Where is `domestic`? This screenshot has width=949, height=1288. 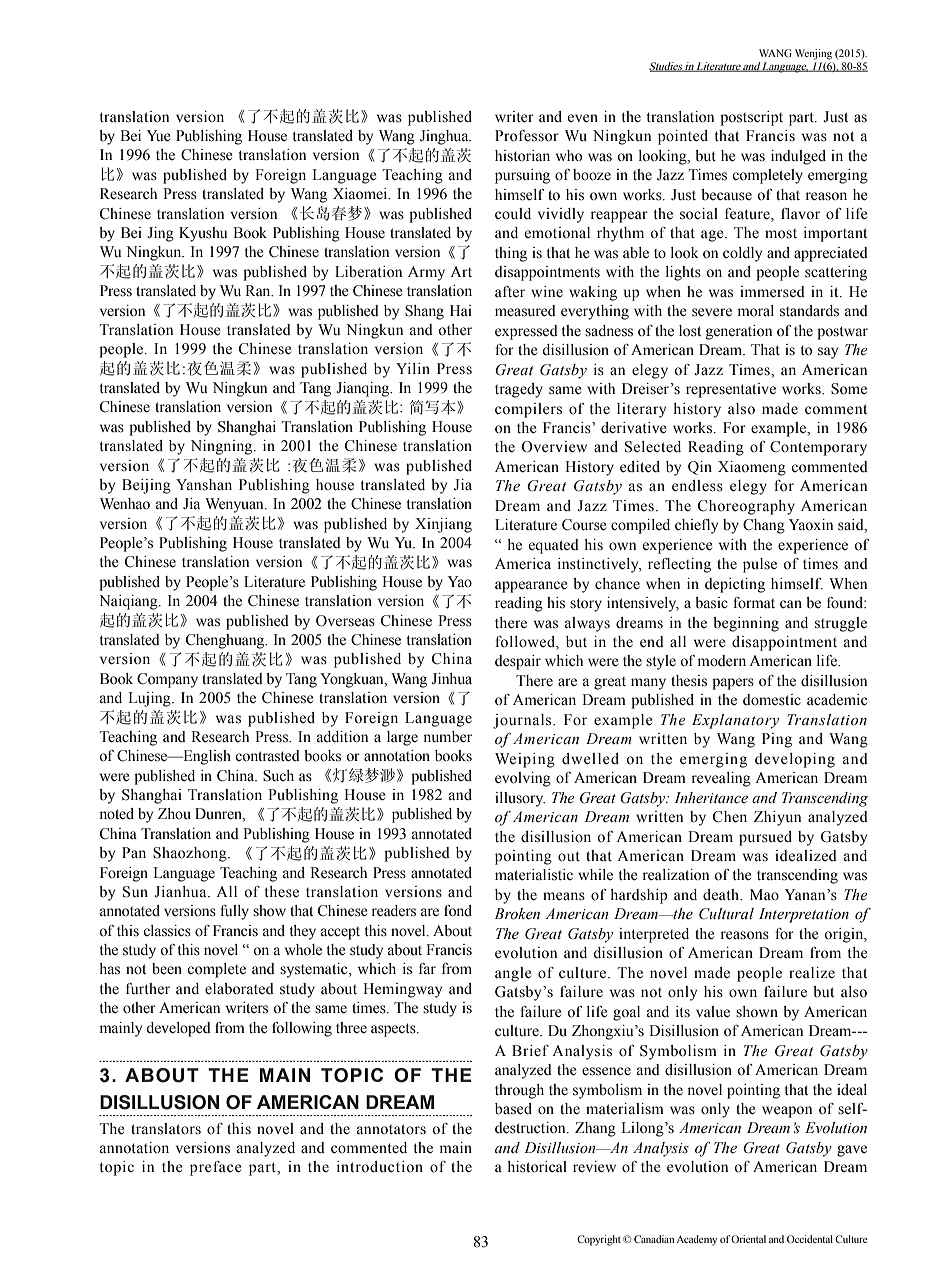
domestic is located at coordinates (772, 700).
